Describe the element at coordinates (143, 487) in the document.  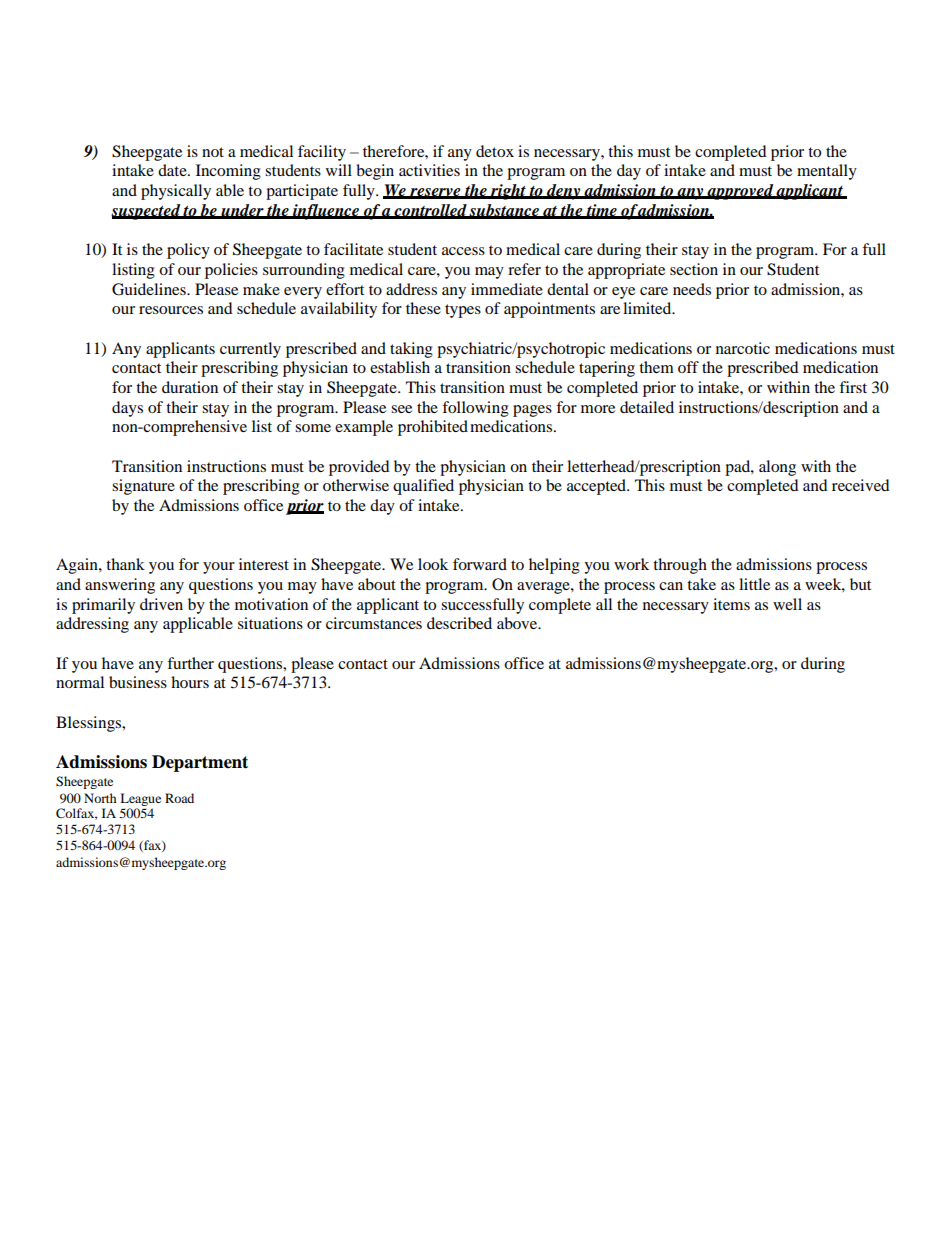
I see `signature` at that location.
